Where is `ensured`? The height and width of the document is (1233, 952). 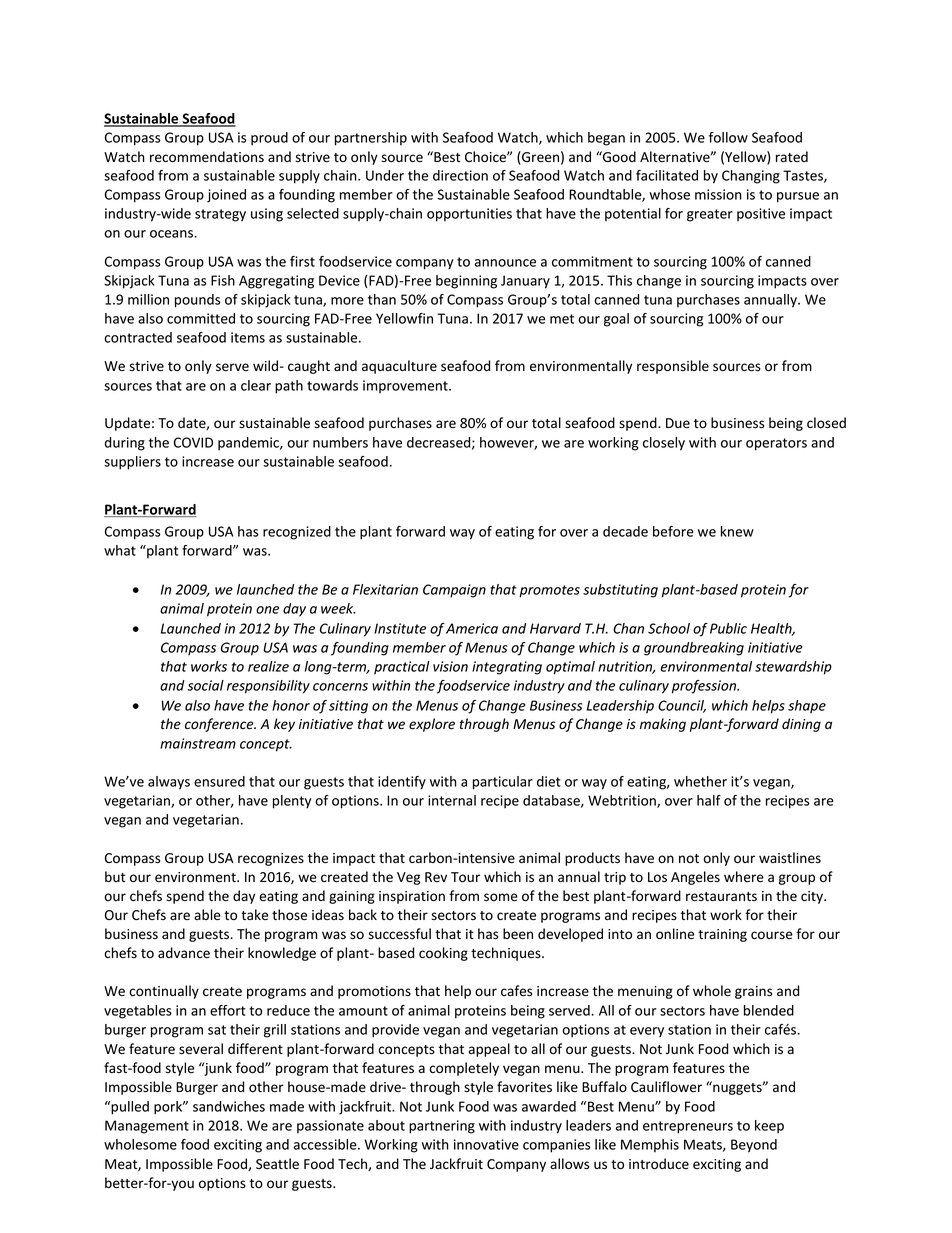
ensured is located at coordinates (219, 781).
